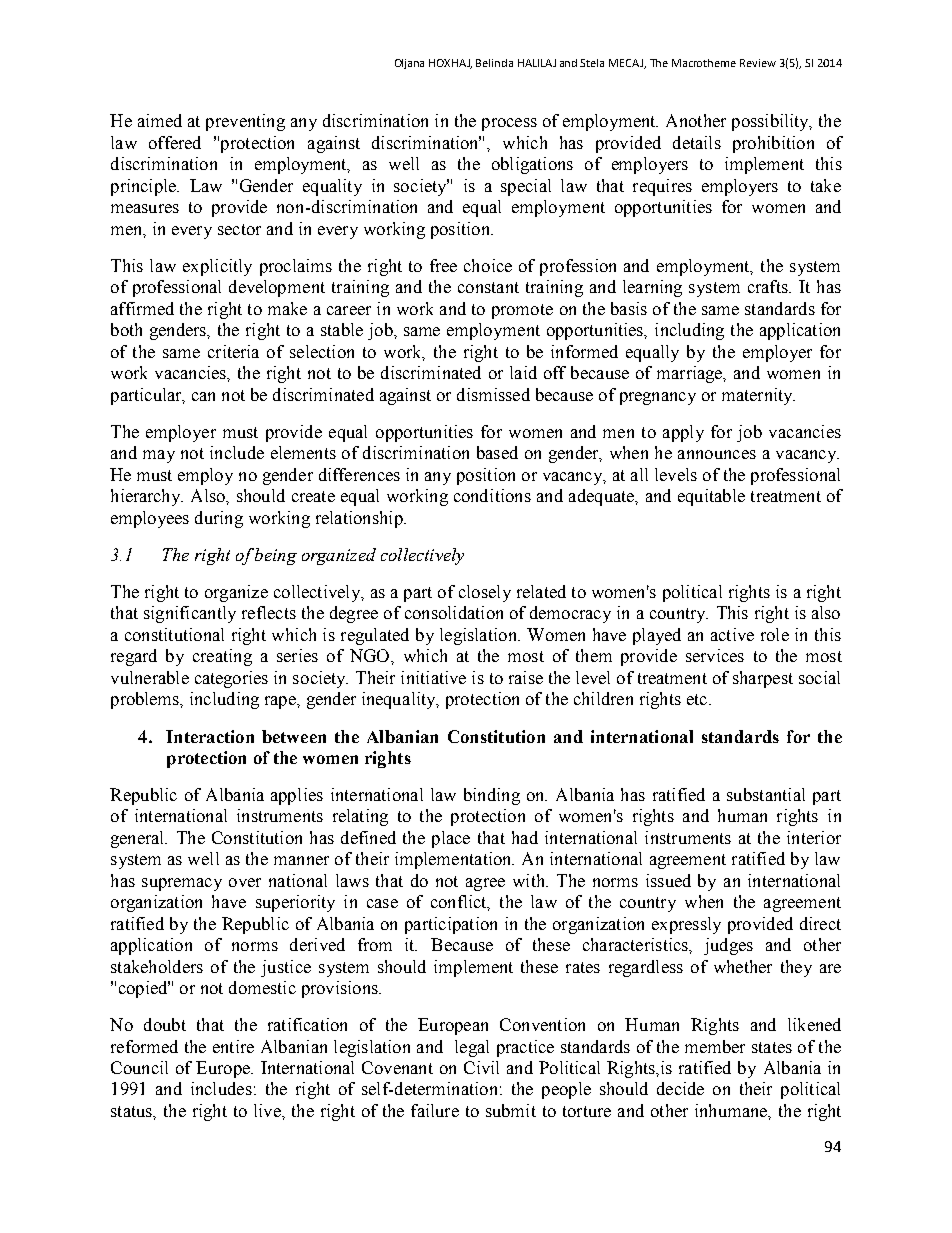 This screenshot has width=952, height=1233. I want to click on Civil, so click(481, 1067).
